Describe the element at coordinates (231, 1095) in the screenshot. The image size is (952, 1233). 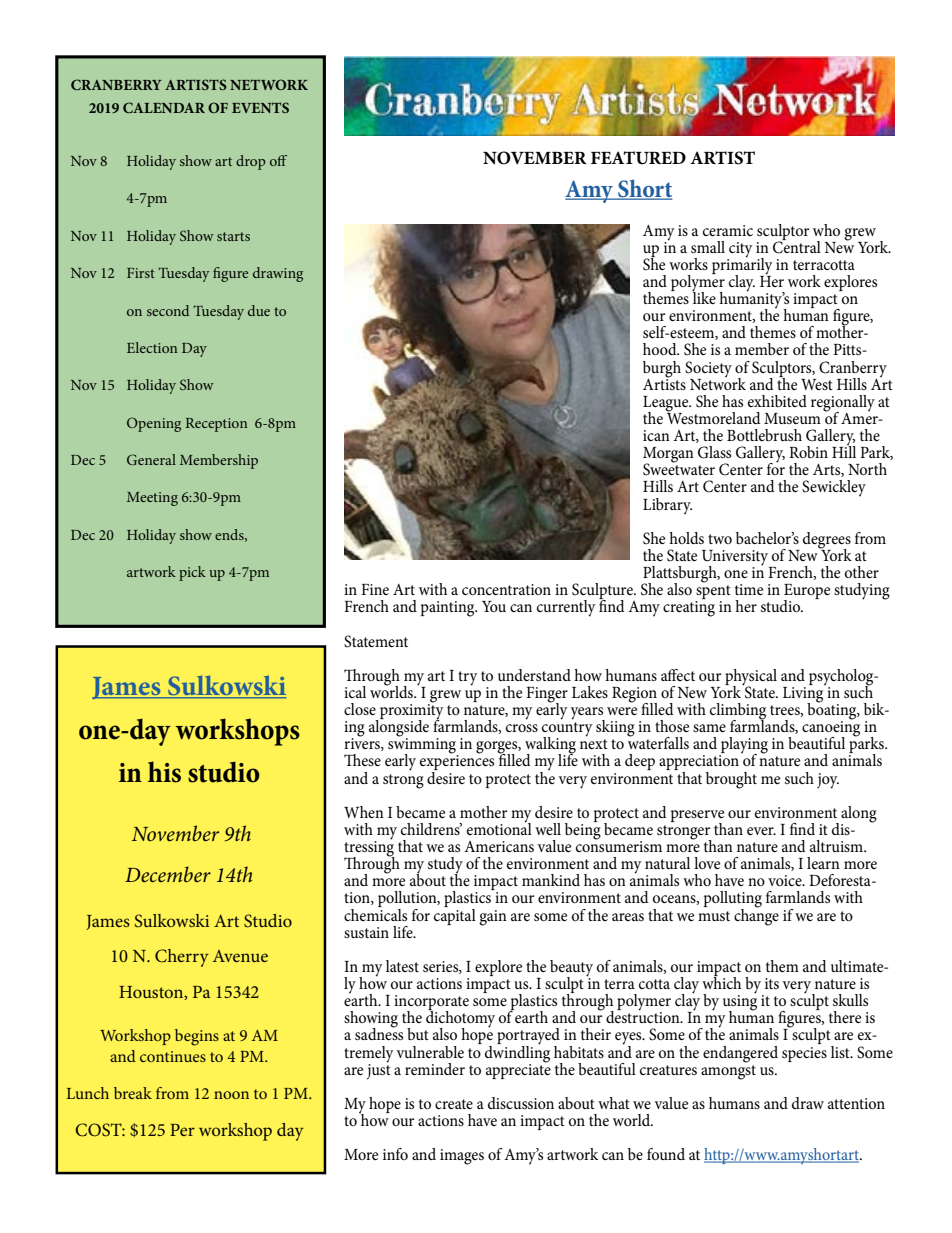
I see `noon` at that location.
